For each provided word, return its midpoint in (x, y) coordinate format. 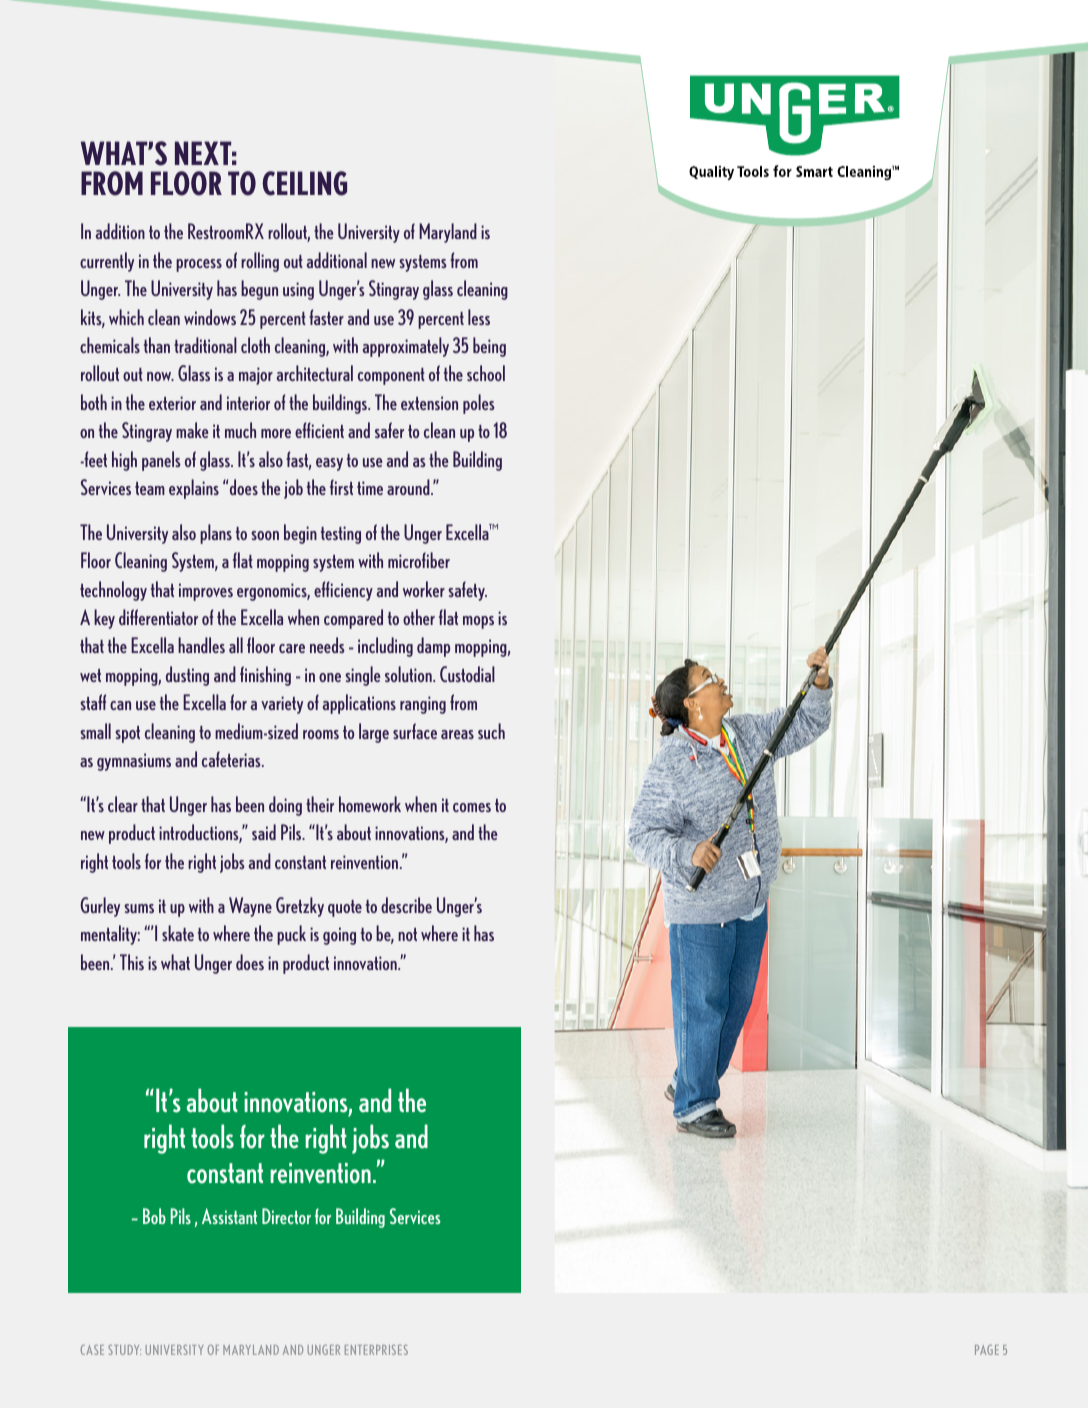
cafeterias (232, 759)
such (491, 731)
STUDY (124, 1350)
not (407, 934)
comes (472, 807)
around (409, 487)
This (132, 962)
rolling (260, 262)
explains (194, 489)
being (489, 347)
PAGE (987, 1350)
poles (479, 404)
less (479, 317)
